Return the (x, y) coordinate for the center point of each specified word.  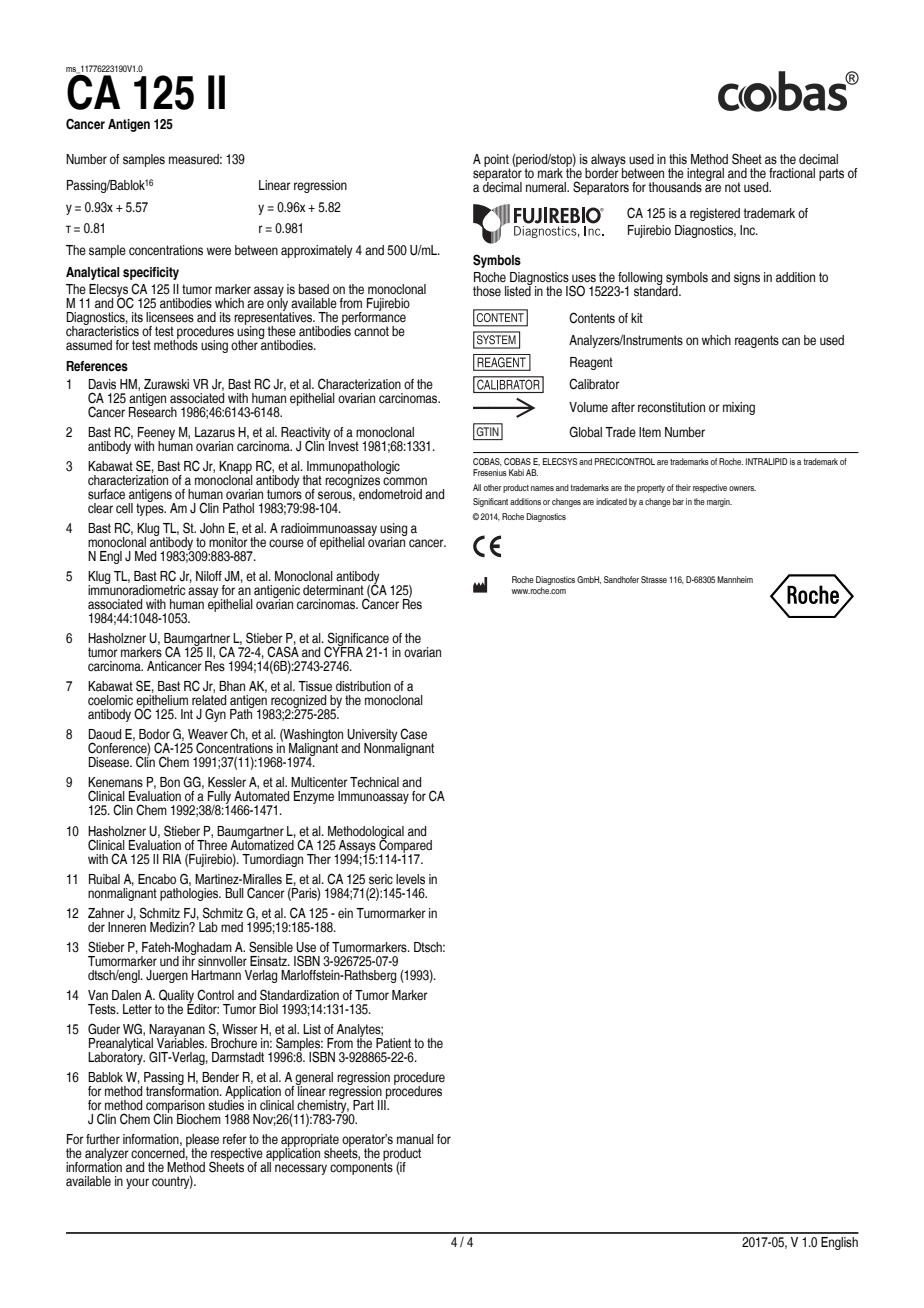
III (383, 1104)
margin (719, 502)
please (201, 1142)
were (219, 251)
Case (413, 734)
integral (705, 175)
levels (410, 879)
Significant (490, 502)
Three (212, 844)
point (497, 161)
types (151, 508)
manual (415, 1139)
